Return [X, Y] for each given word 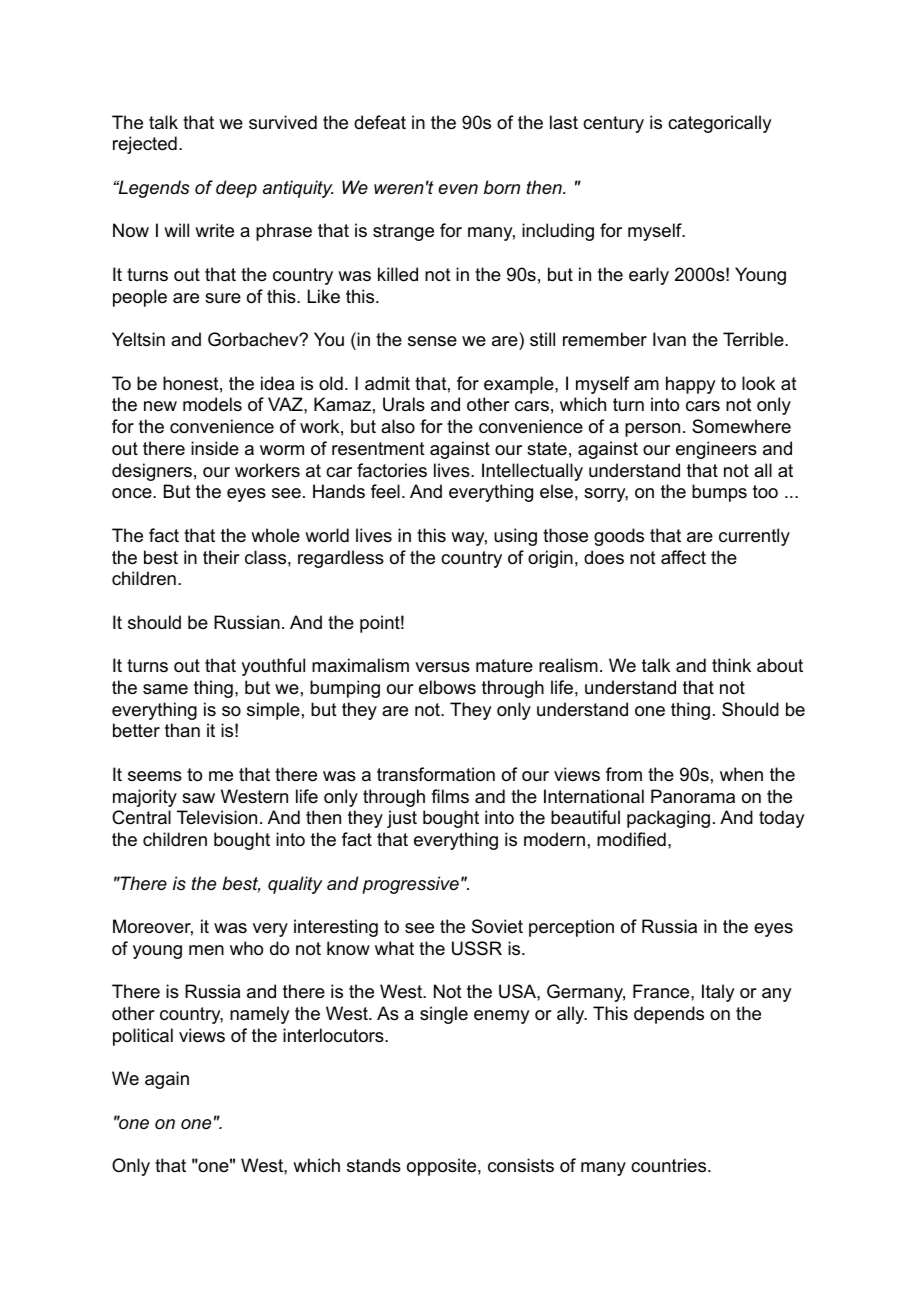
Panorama [693, 796]
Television [217, 817]
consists [521, 1165]
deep [236, 189]
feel [385, 491]
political [143, 1037]
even [458, 189]
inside [215, 448]
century [613, 124]
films [450, 796]
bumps [719, 493]
